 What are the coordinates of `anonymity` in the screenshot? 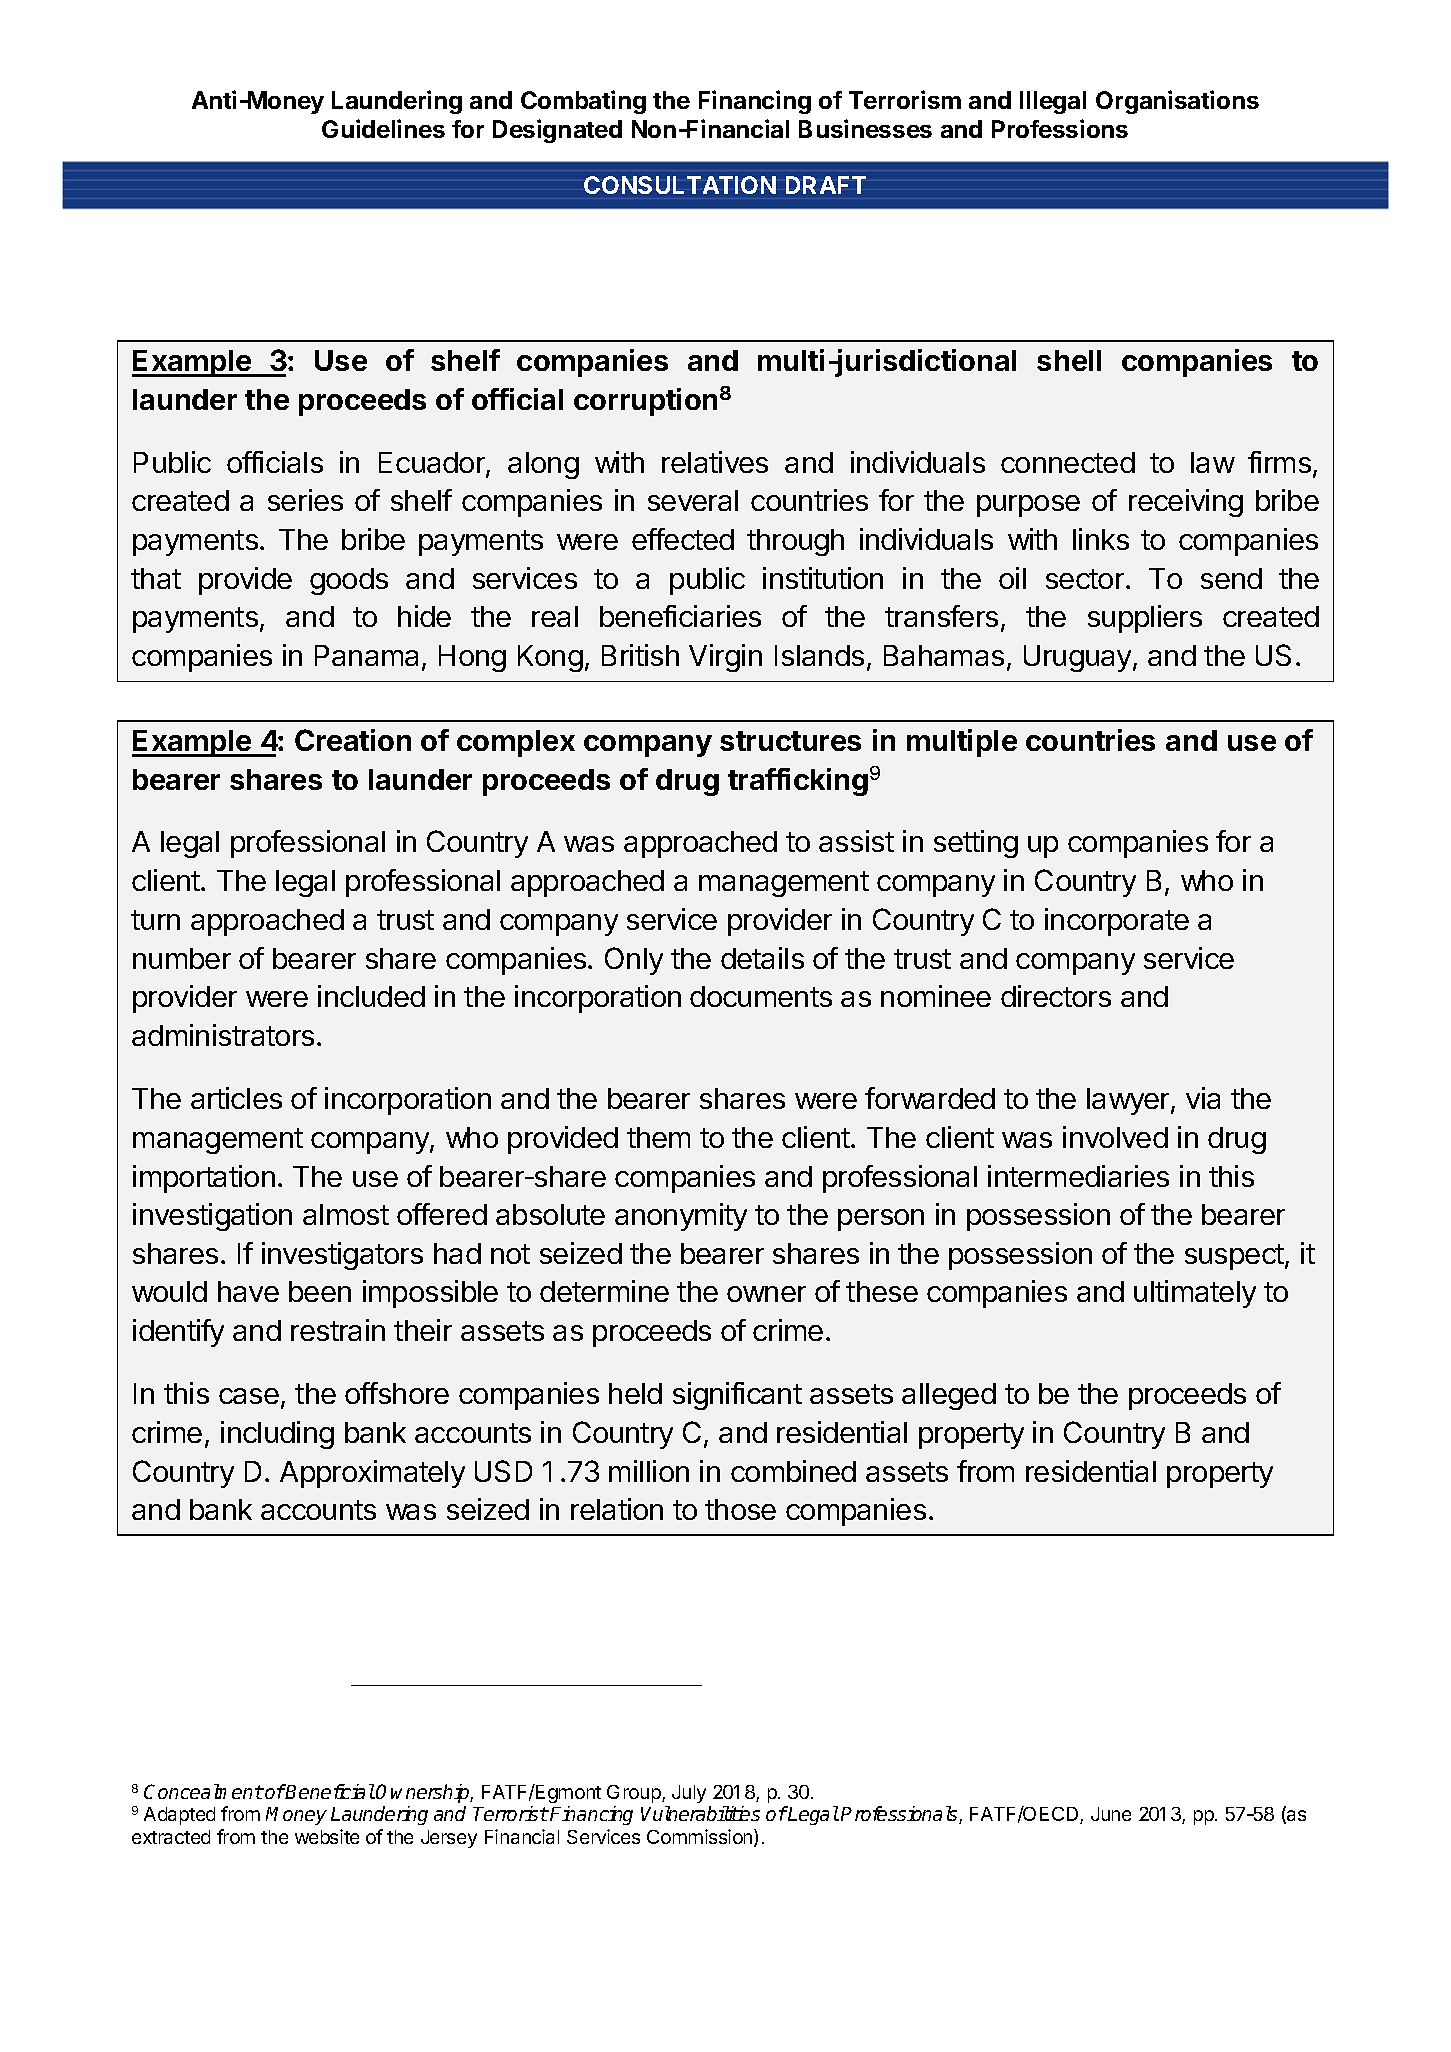 It's located at (681, 1217).
